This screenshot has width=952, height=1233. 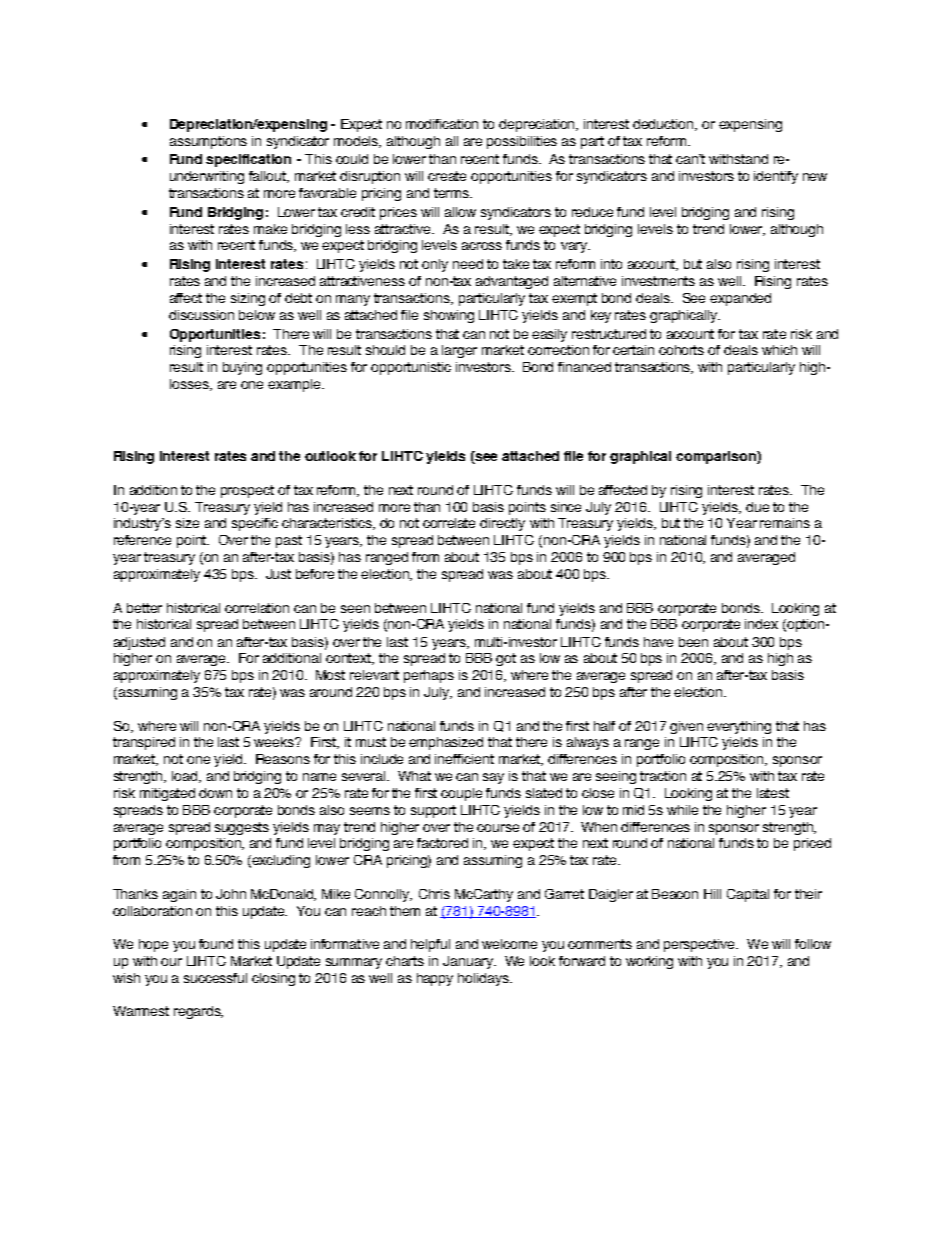 I want to click on assumptions, so click(x=208, y=142).
